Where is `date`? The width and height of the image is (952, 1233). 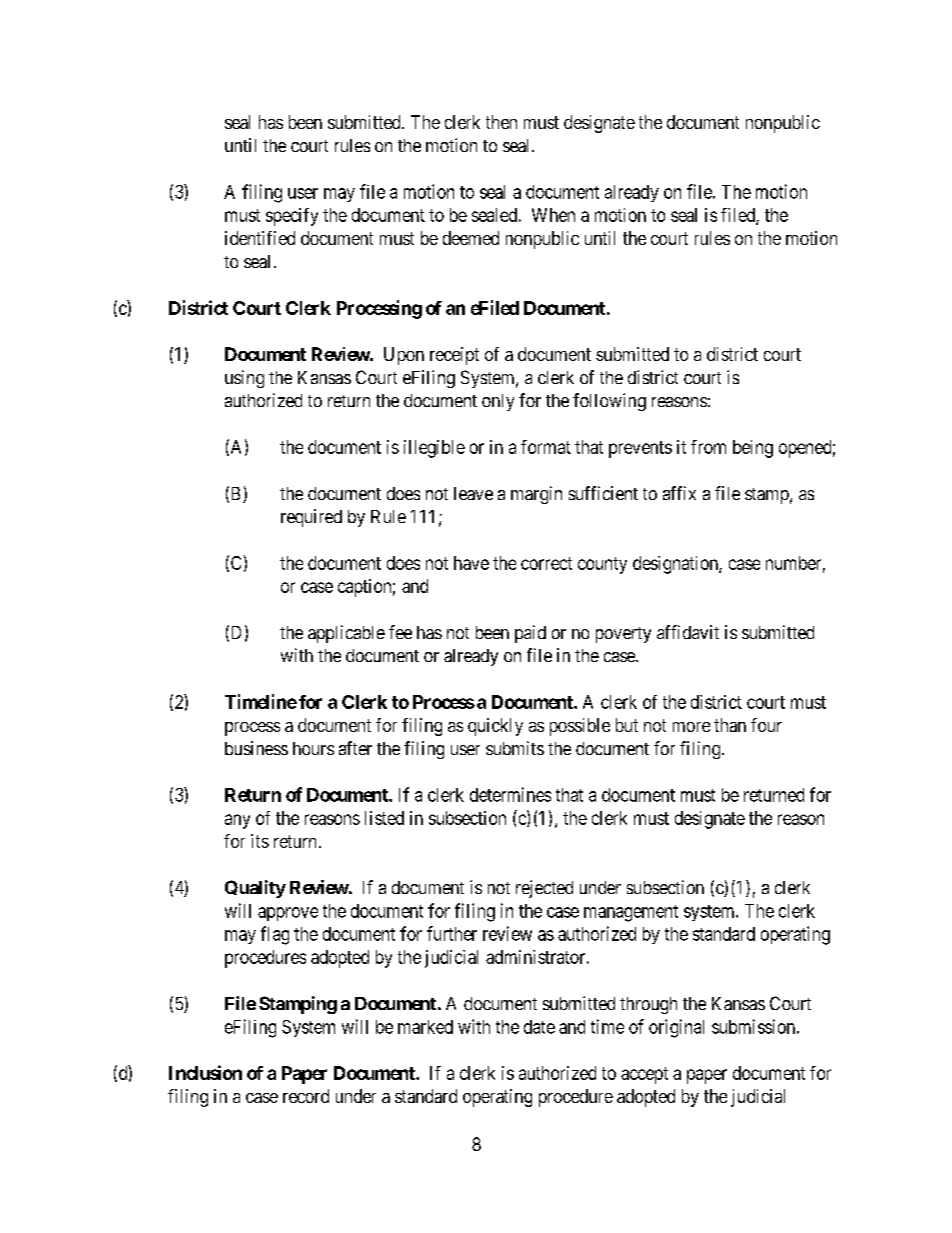
date is located at coordinates (539, 1027).
